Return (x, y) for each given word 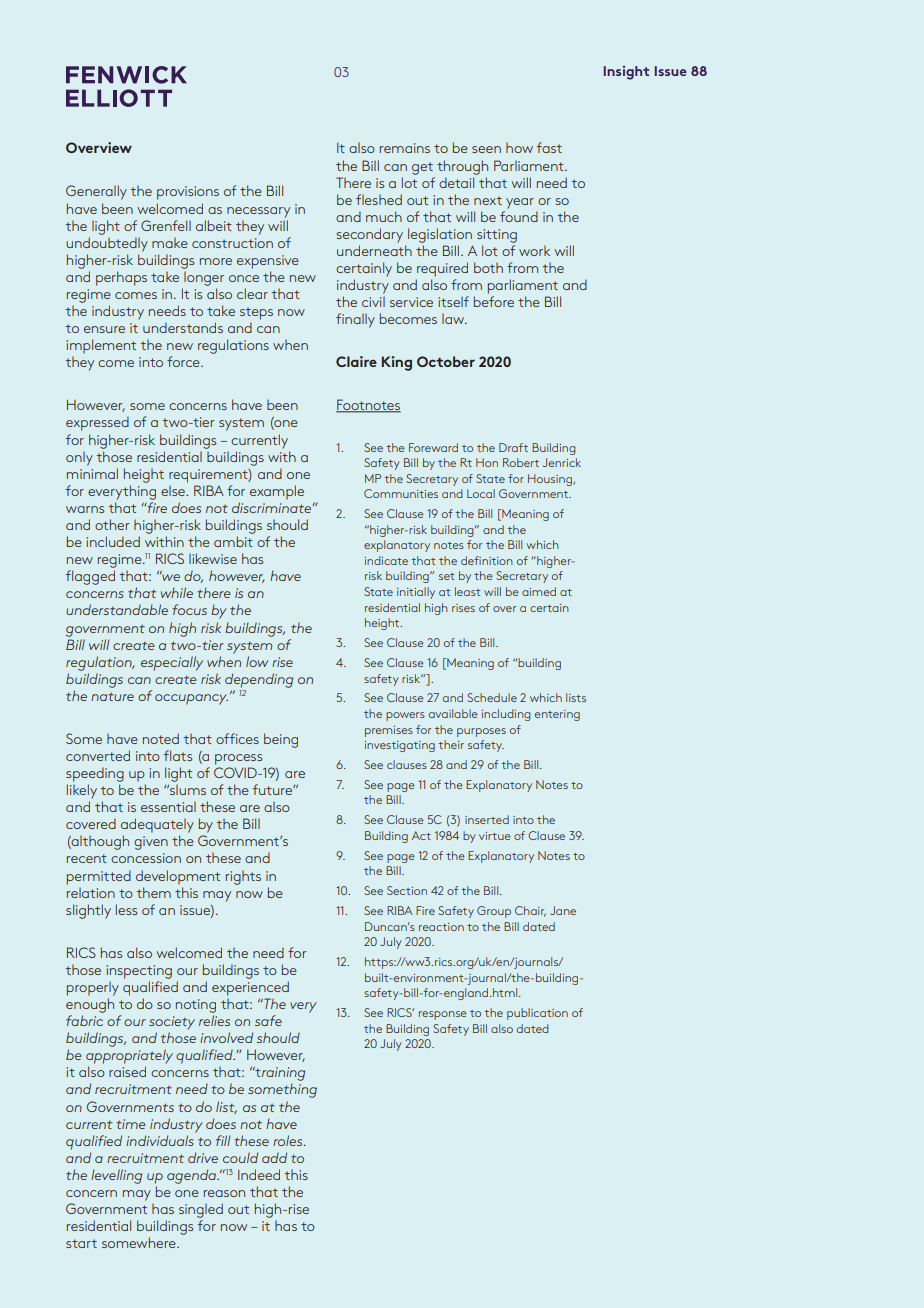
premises (389, 731)
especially (172, 663)
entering (557, 715)
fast (549, 147)
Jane (563, 910)
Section (407, 890)
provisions (188, 193)
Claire (356, 361)
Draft (513, 447)
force (184, 361)
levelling (116, 1176)
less (126, 909)
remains (405, 148)
